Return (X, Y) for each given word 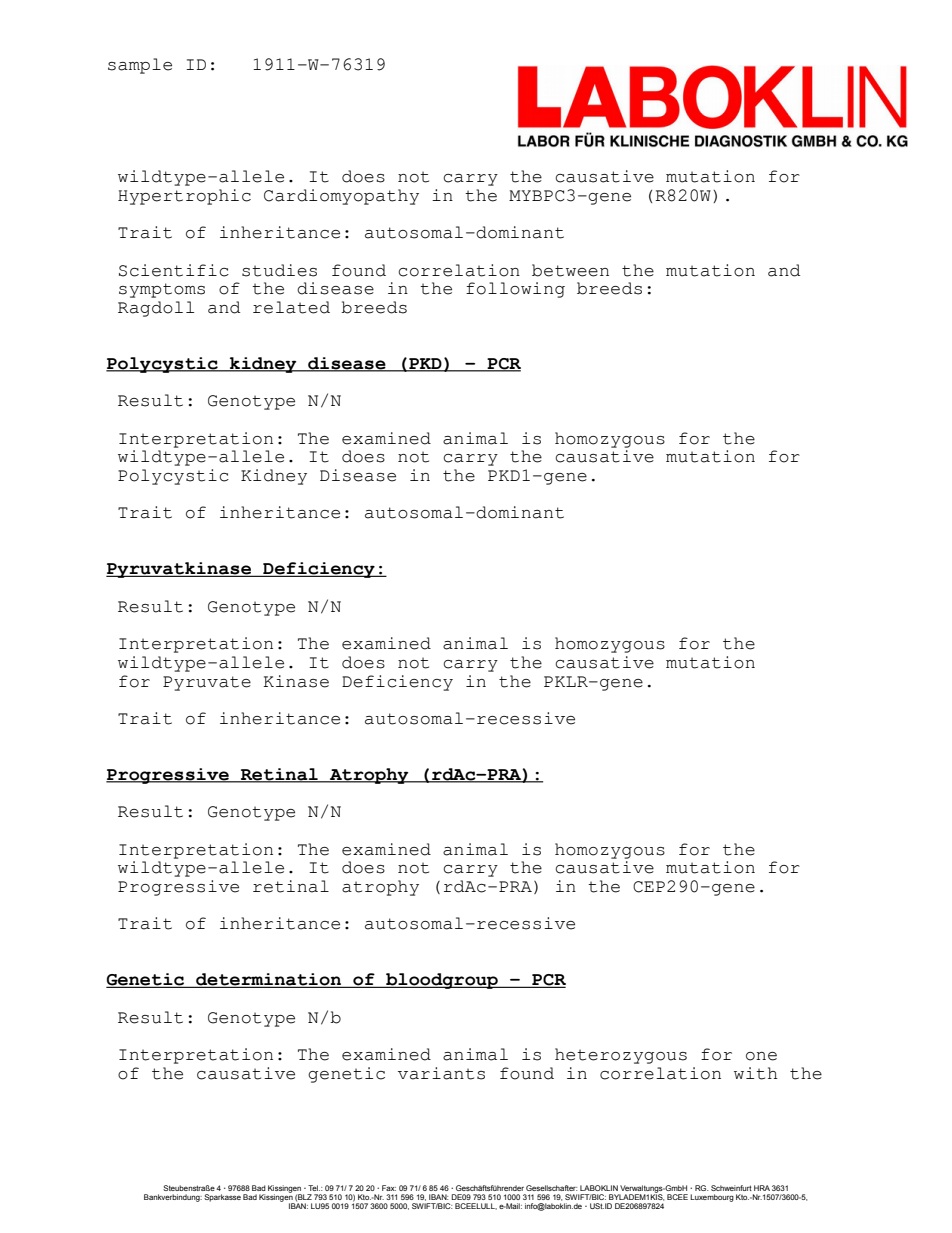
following (515, 290)
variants (441, 1073)
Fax (389, 1188)
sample (140, 66)
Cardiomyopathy (341, 197)
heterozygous (621, 1056)
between (570, 270)
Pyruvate (207, 683)
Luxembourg (712, 1198)
